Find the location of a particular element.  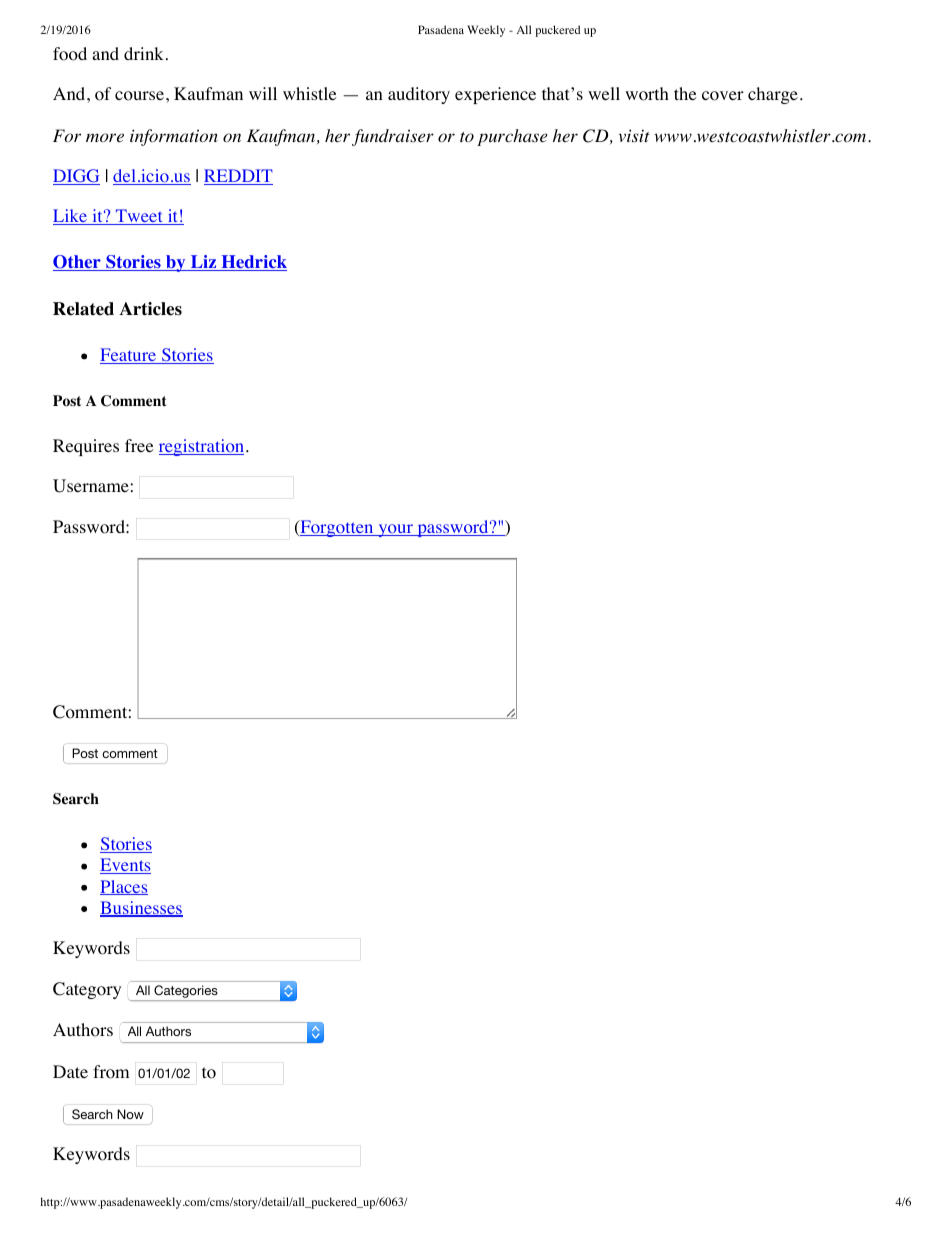

Username is located at coordinates (91, 486).
